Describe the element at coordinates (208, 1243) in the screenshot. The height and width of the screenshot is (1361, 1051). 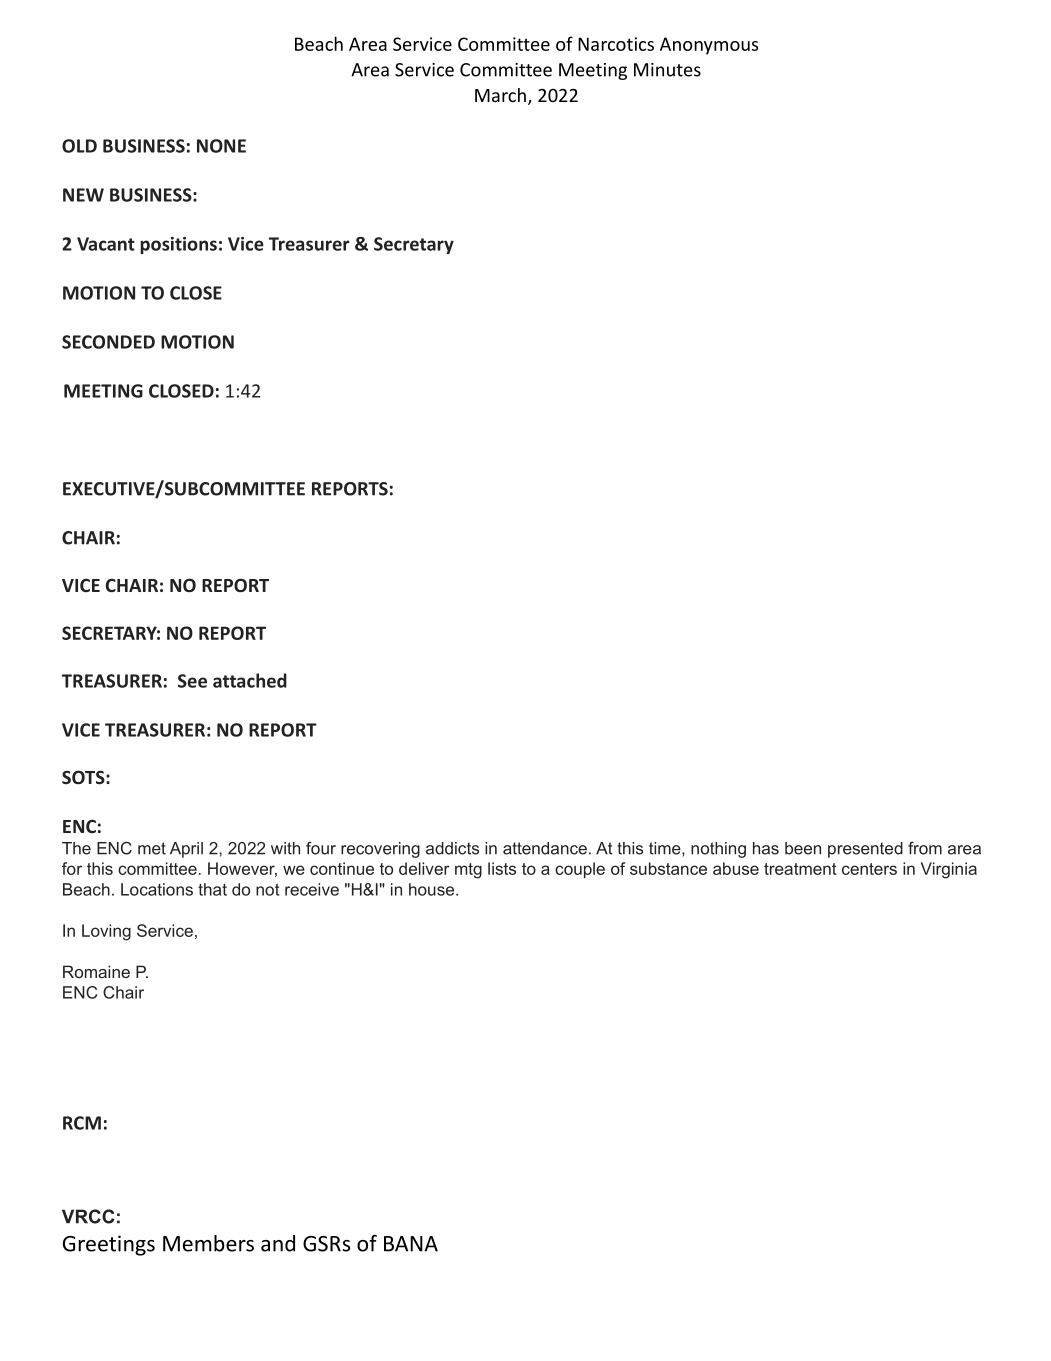
I see `Members` at that location.
